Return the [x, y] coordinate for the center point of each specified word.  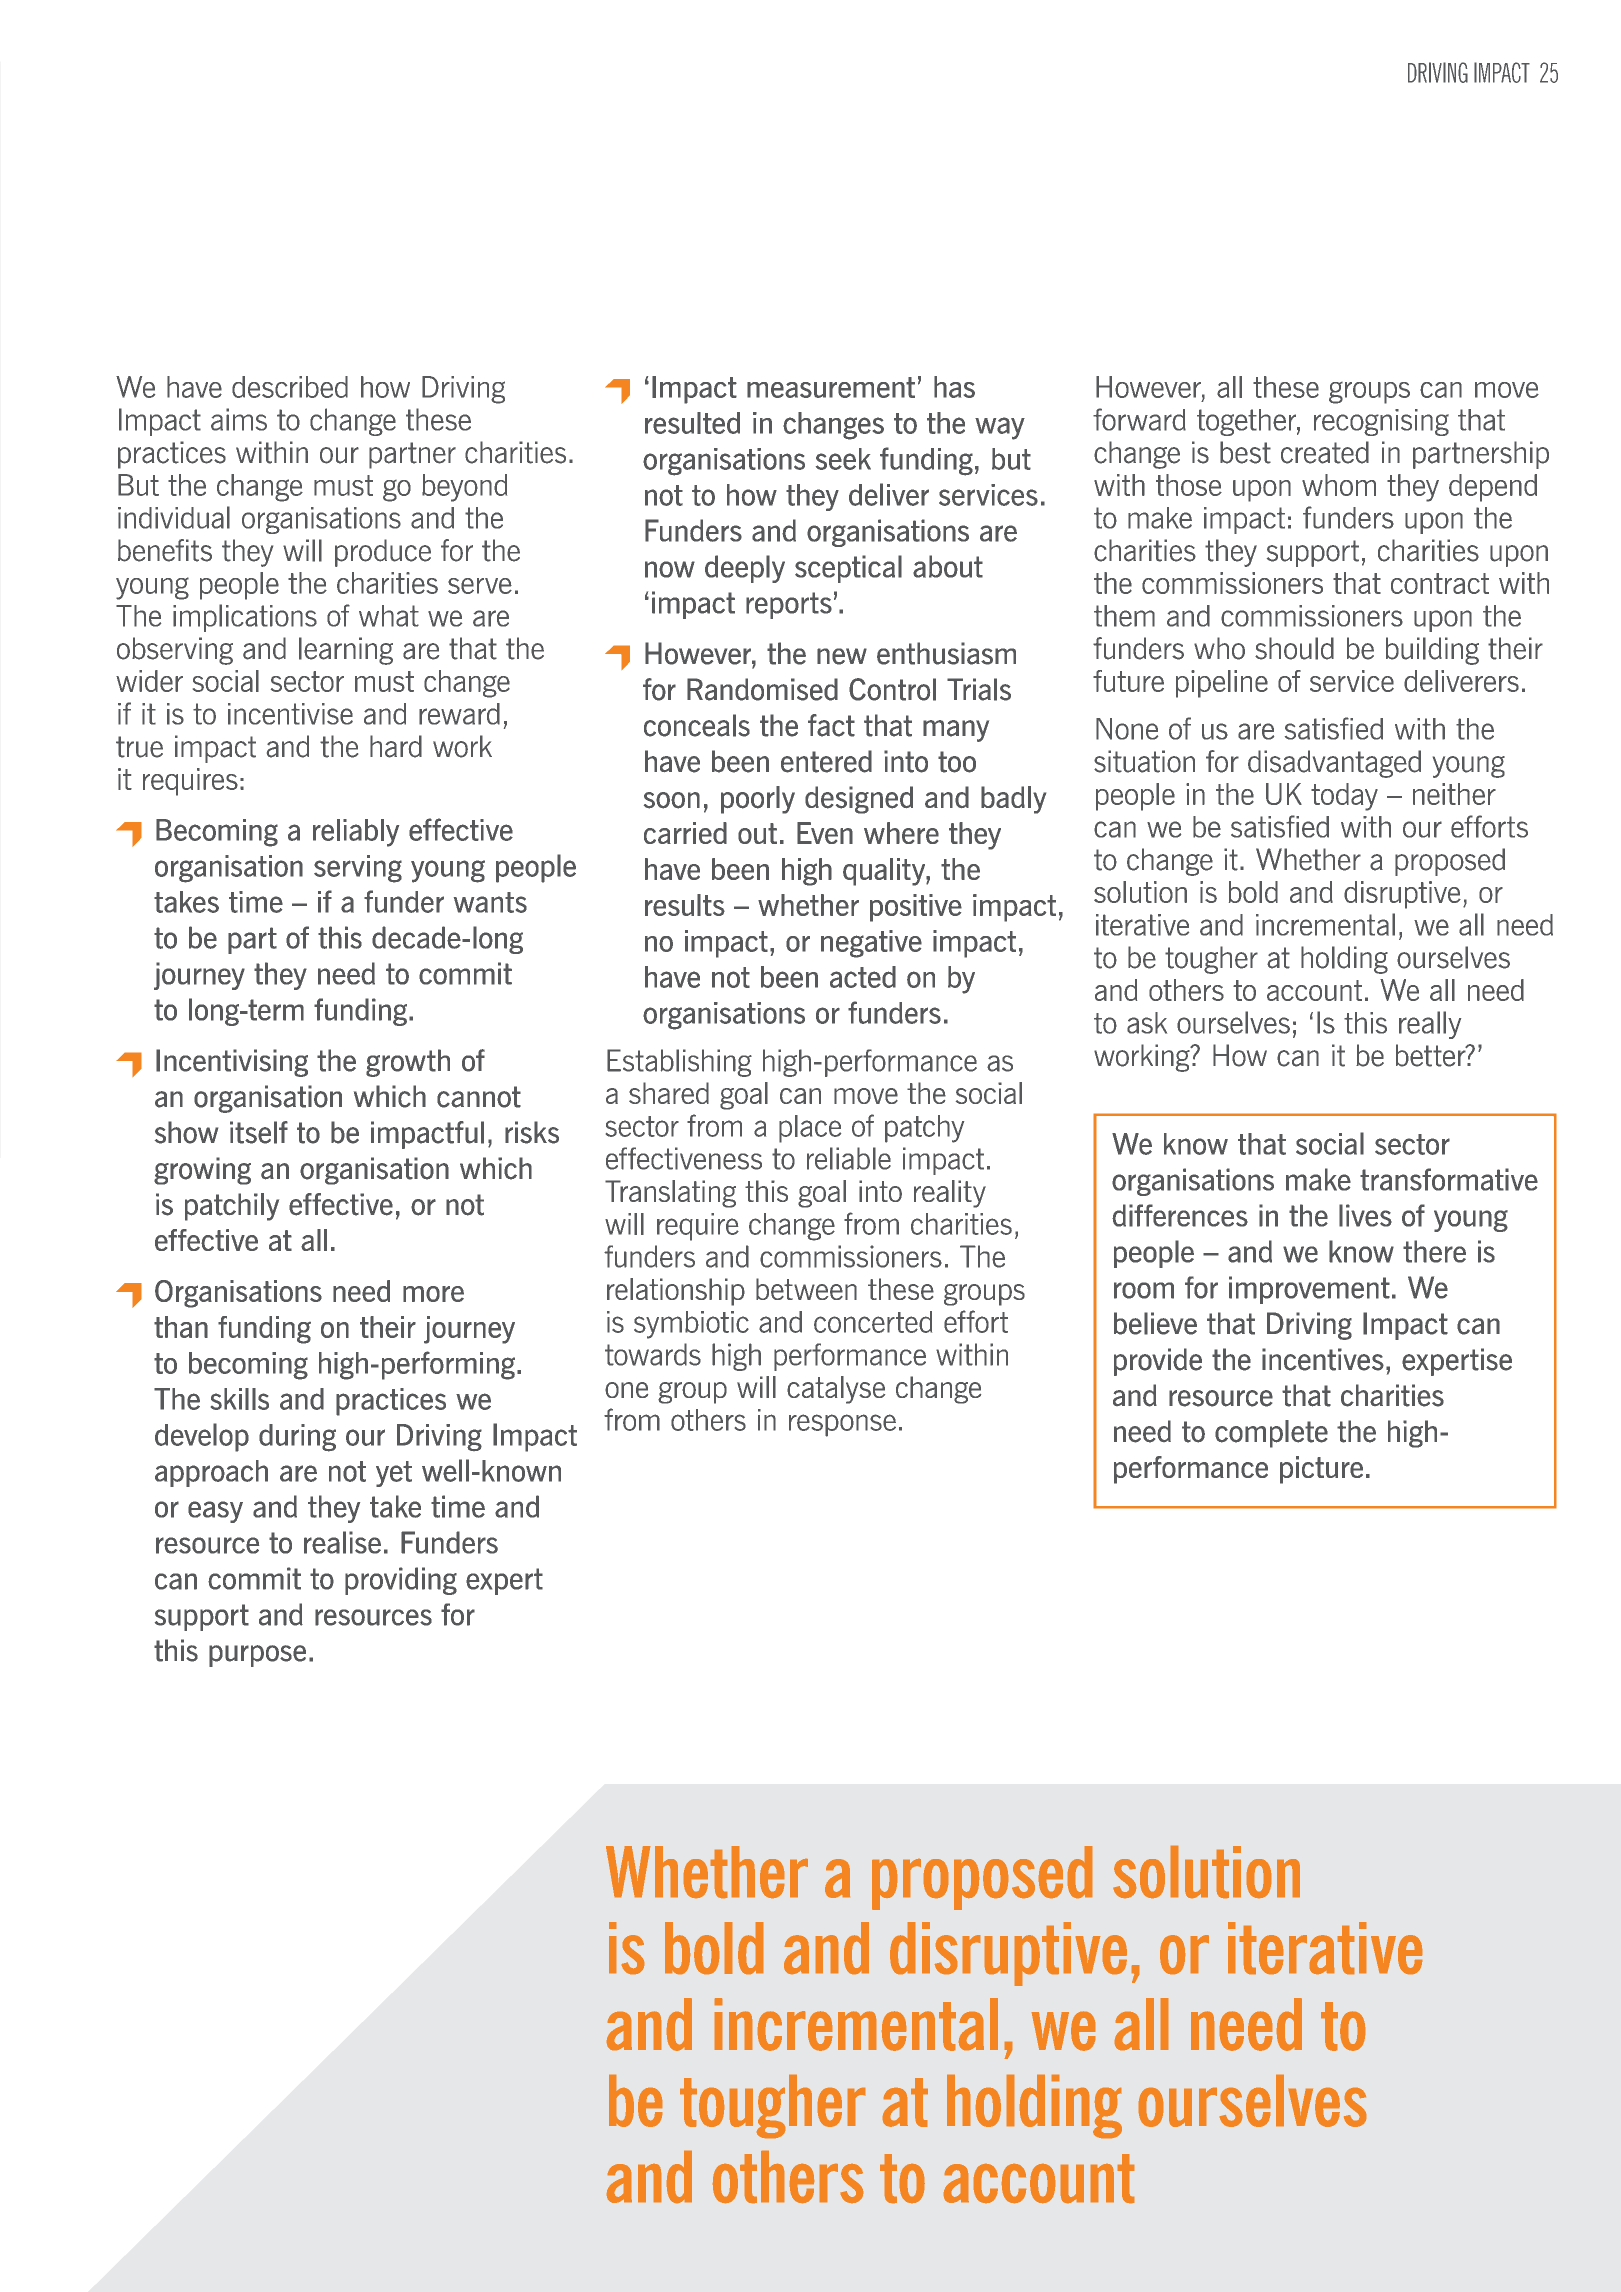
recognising [1381, 422]
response [842, 1425]
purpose [257, 1656]
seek [843, 459]
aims [239, 419]
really [1430, 1025]
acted [863, 977]
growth [408, 1063]
